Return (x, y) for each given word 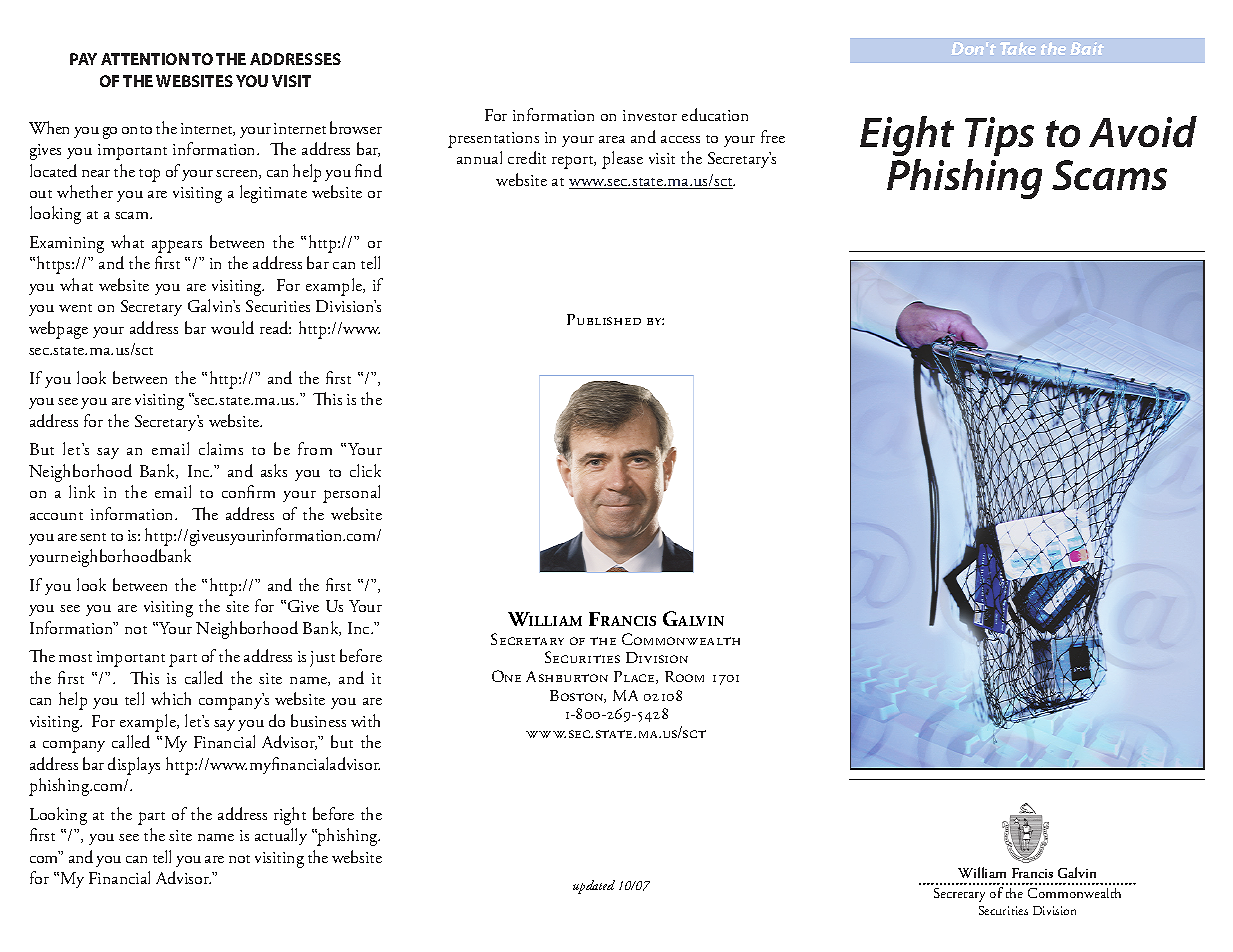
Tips (999, 136)
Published (604, 319)
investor (650, 115)
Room (684, 676)
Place (635, 677)
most (75, 658)
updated (594, 887)
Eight (907, 136)
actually (281, 836)
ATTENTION (145, 59)
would (232, 327)
